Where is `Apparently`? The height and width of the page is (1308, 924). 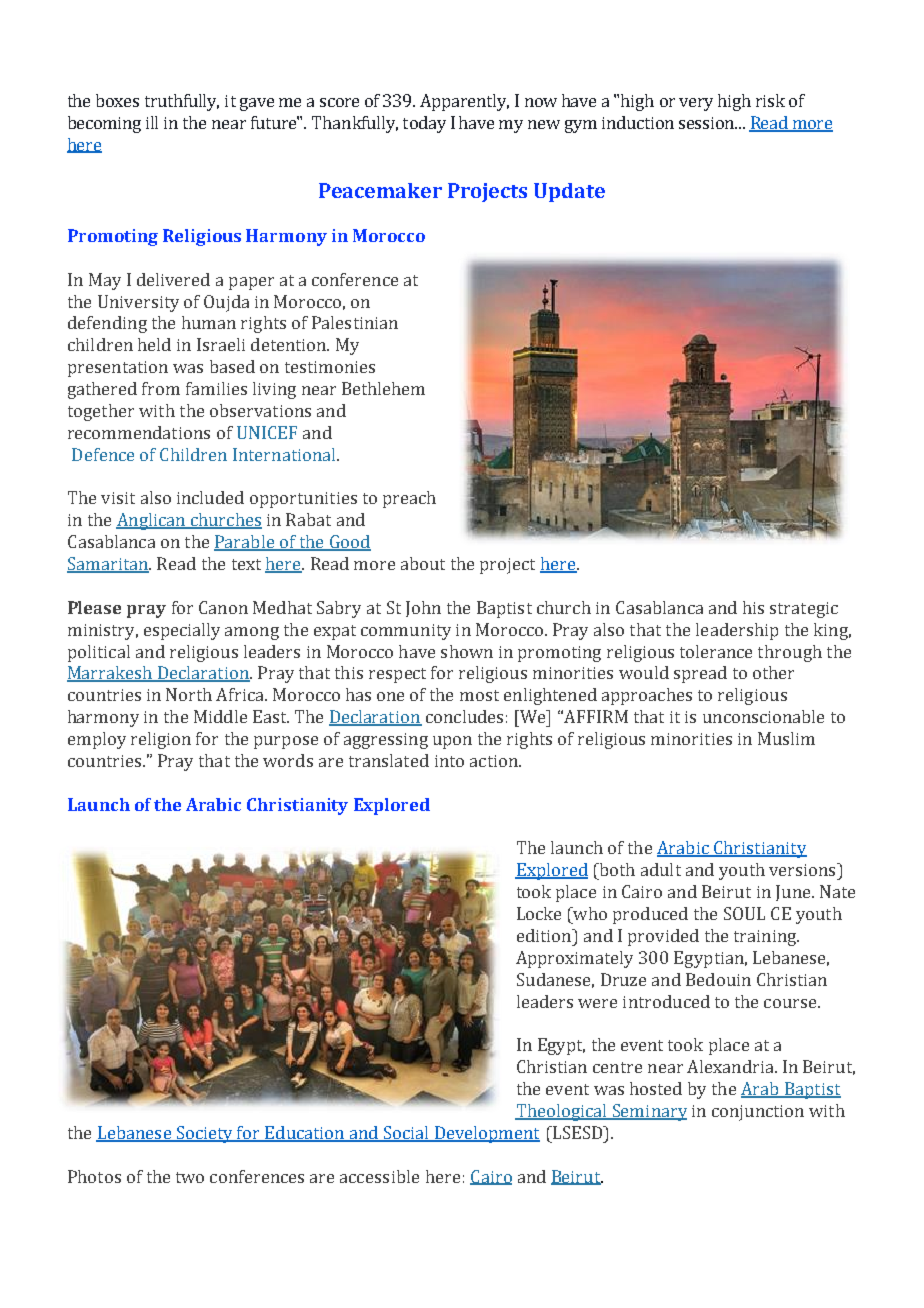
Apparently is located at coordinates (464, 102).
